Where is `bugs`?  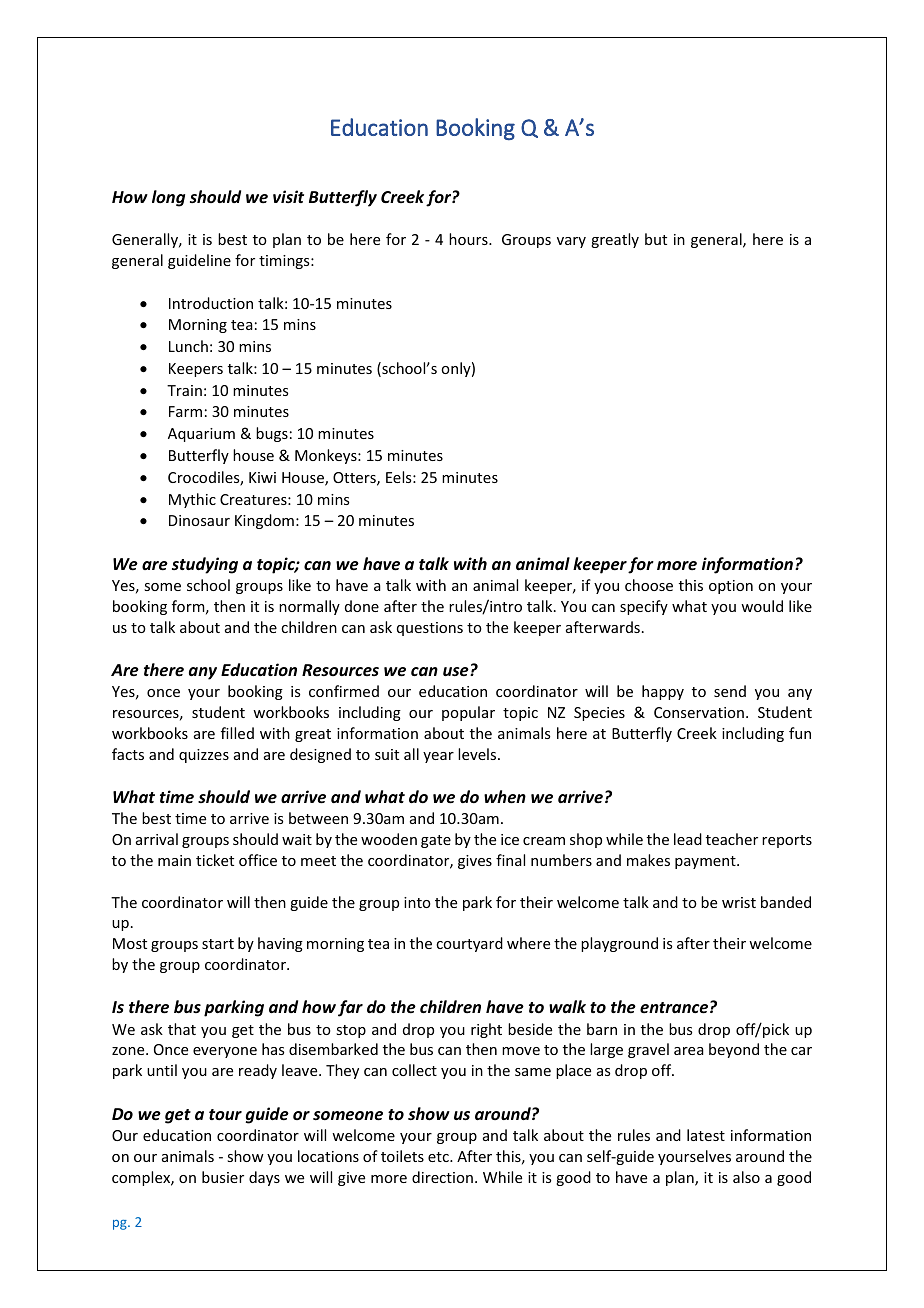 bugs is located at coordinates (272, 434).
